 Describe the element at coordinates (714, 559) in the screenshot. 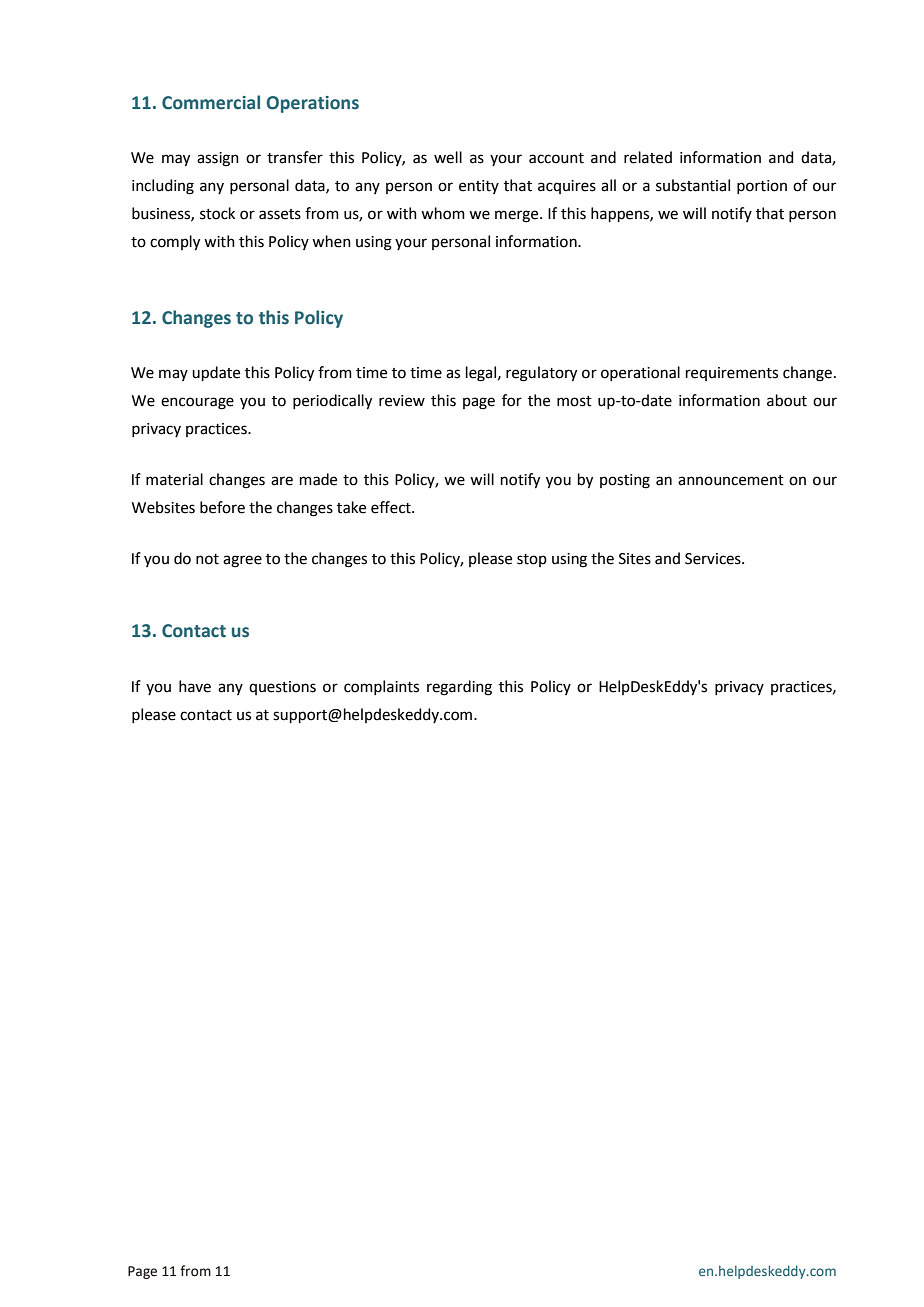

I see `Services` at that location.
